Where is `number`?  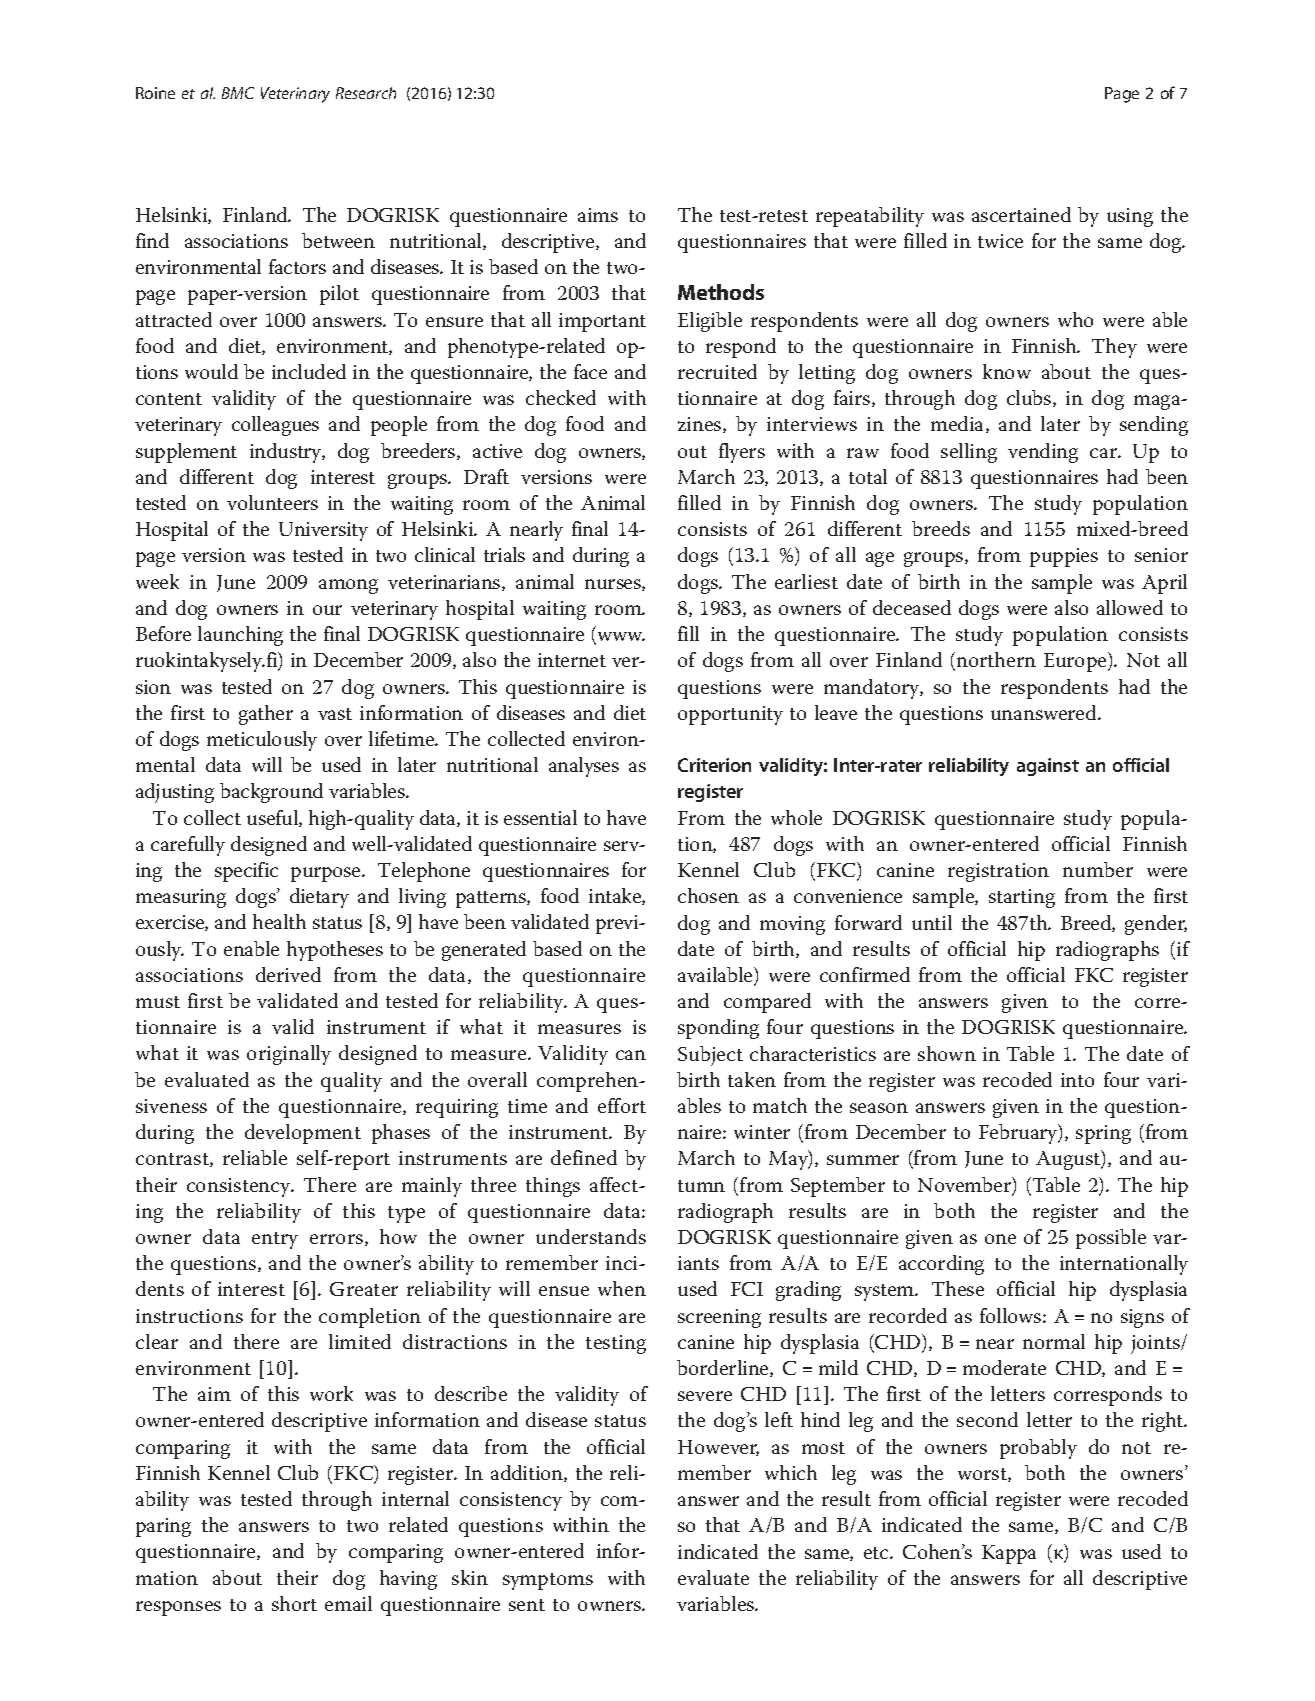 number is located at coordinates (1098, 869).
